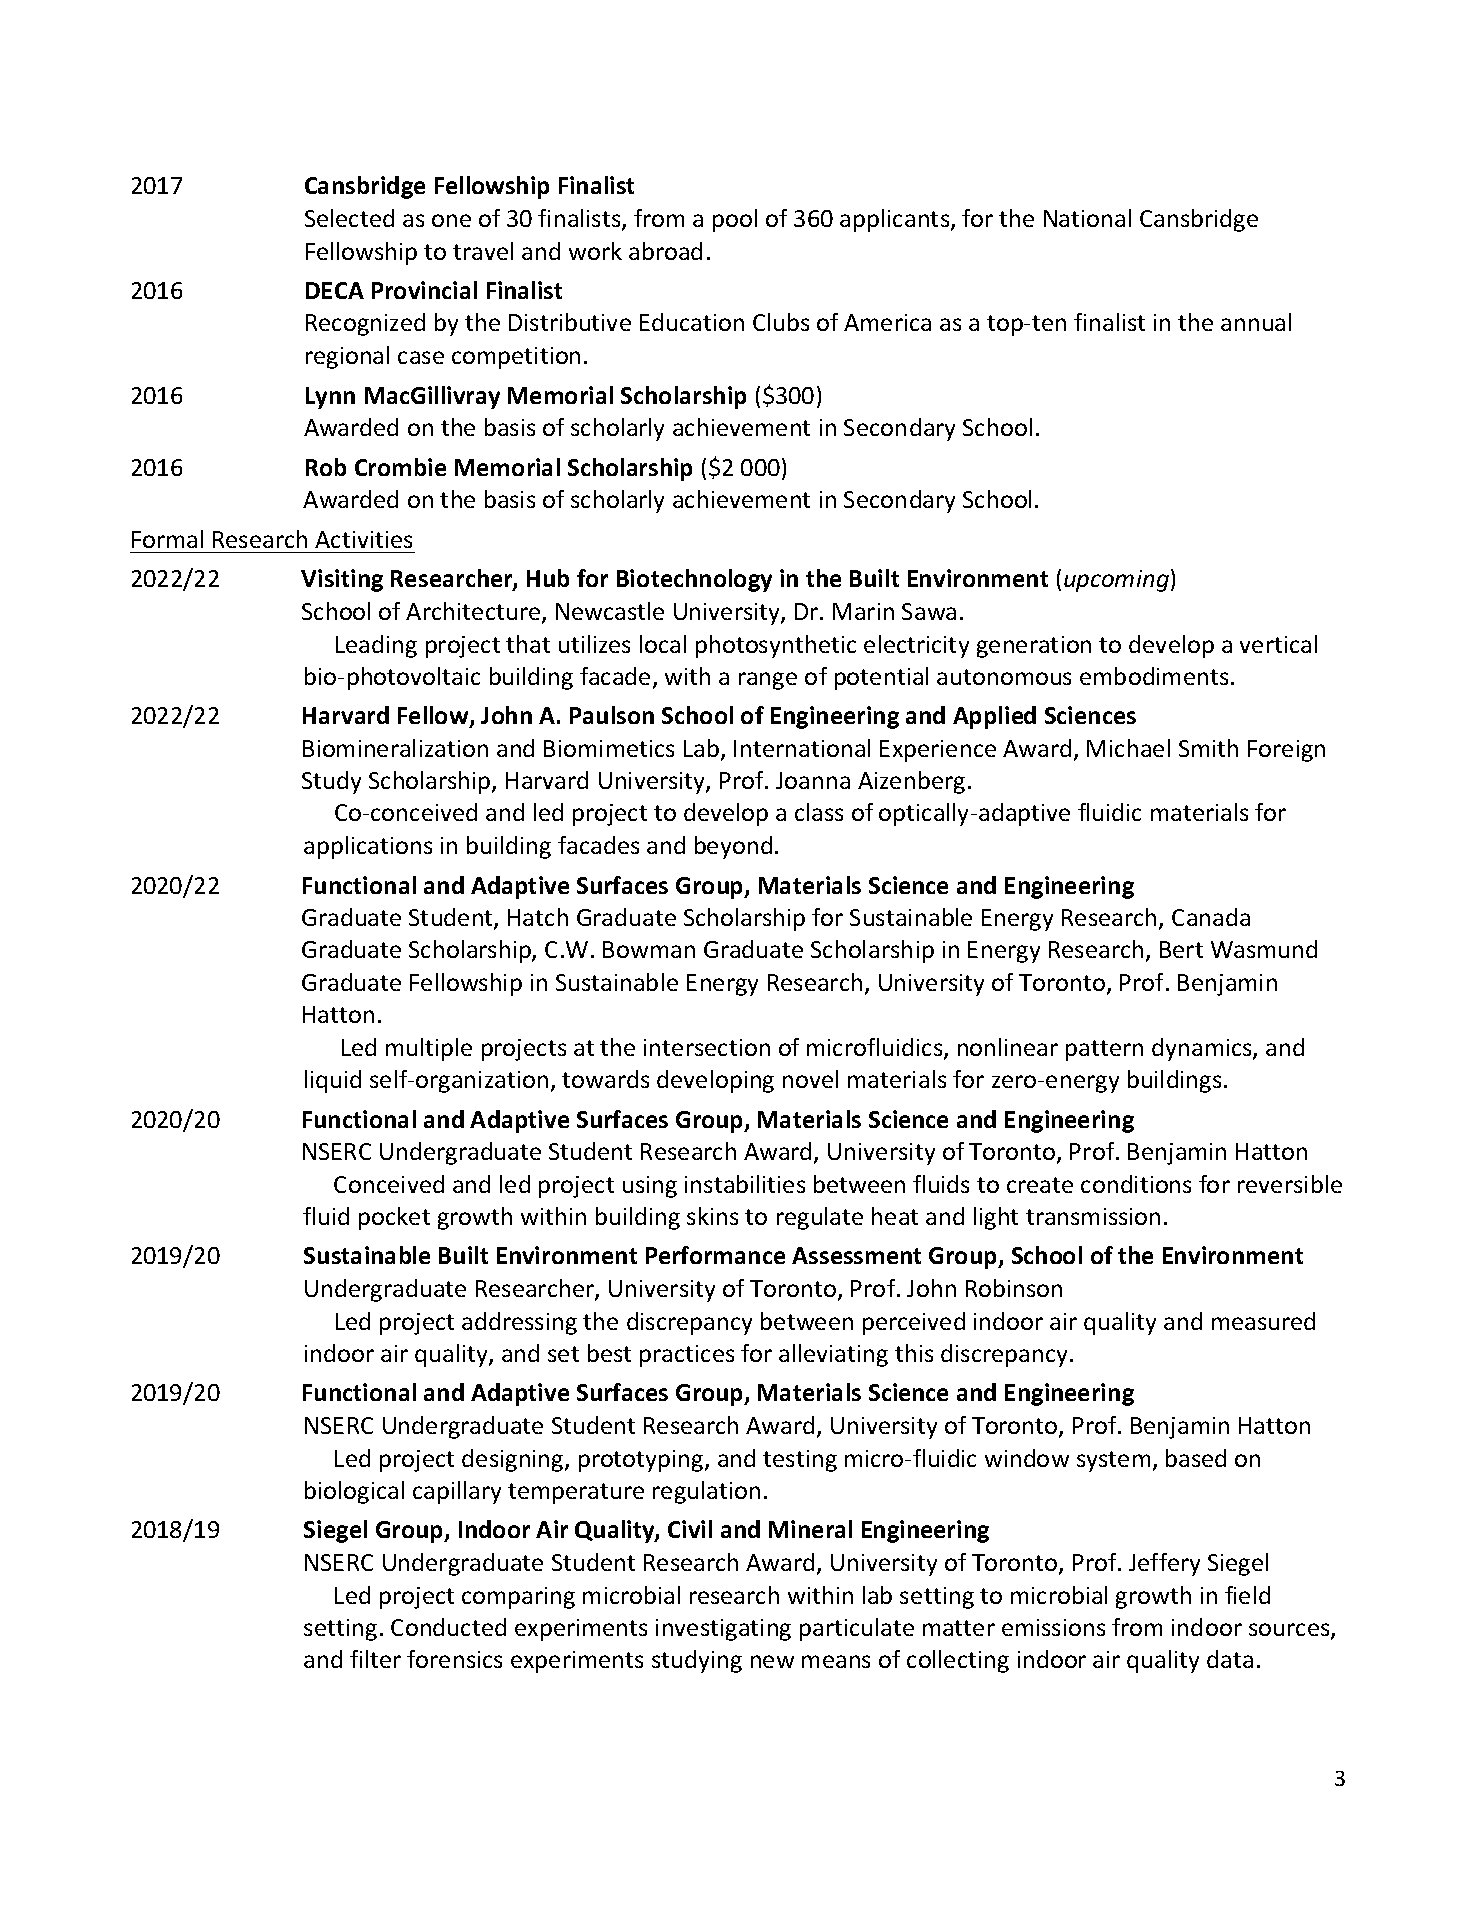  Describe the element at coordinates (723, 1630) in the page. I see `investigating` at that location.
